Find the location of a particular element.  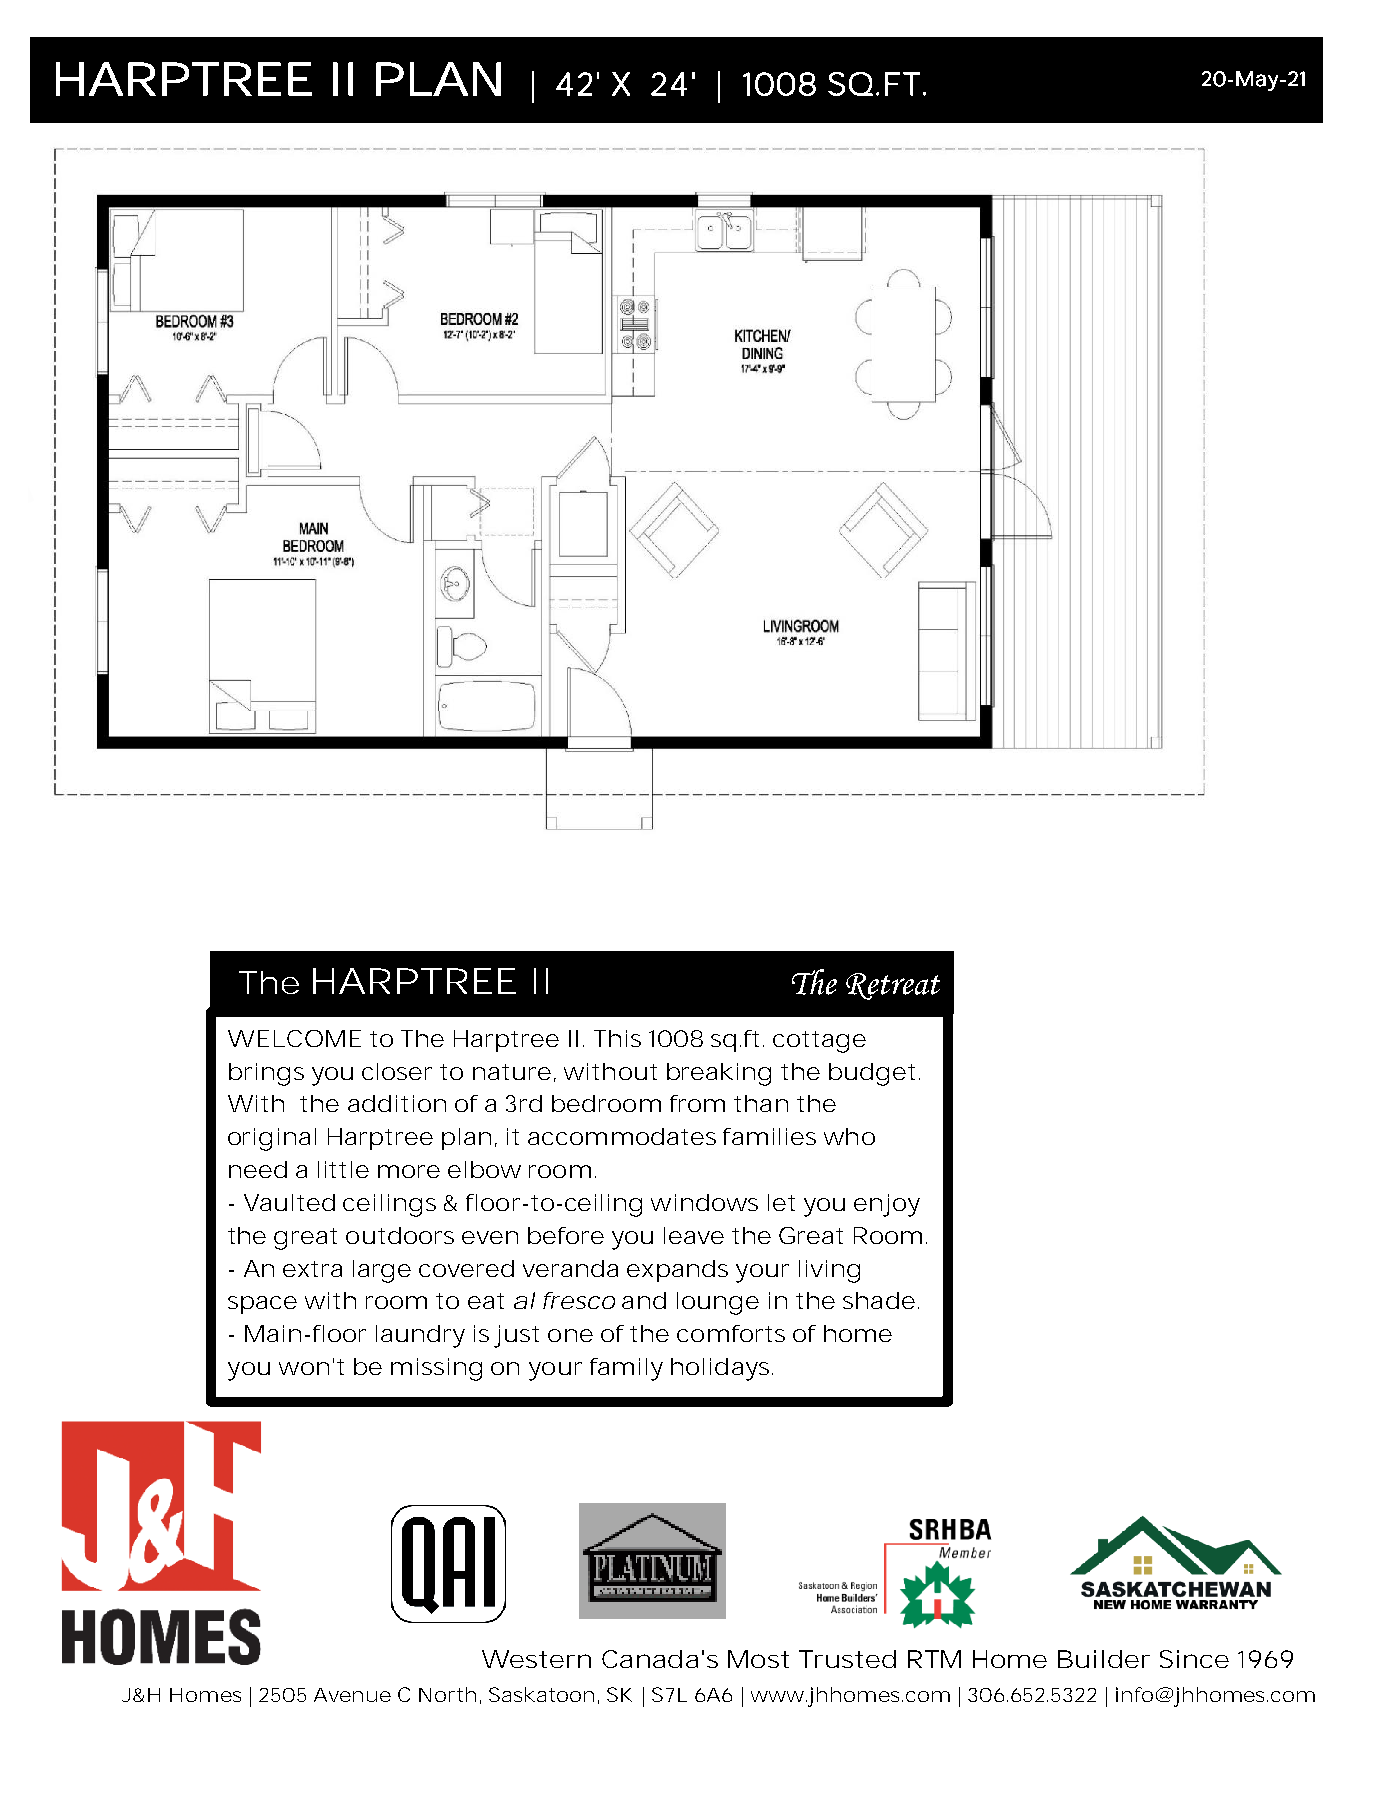

holidays is located at coordinates (722, 1369).
